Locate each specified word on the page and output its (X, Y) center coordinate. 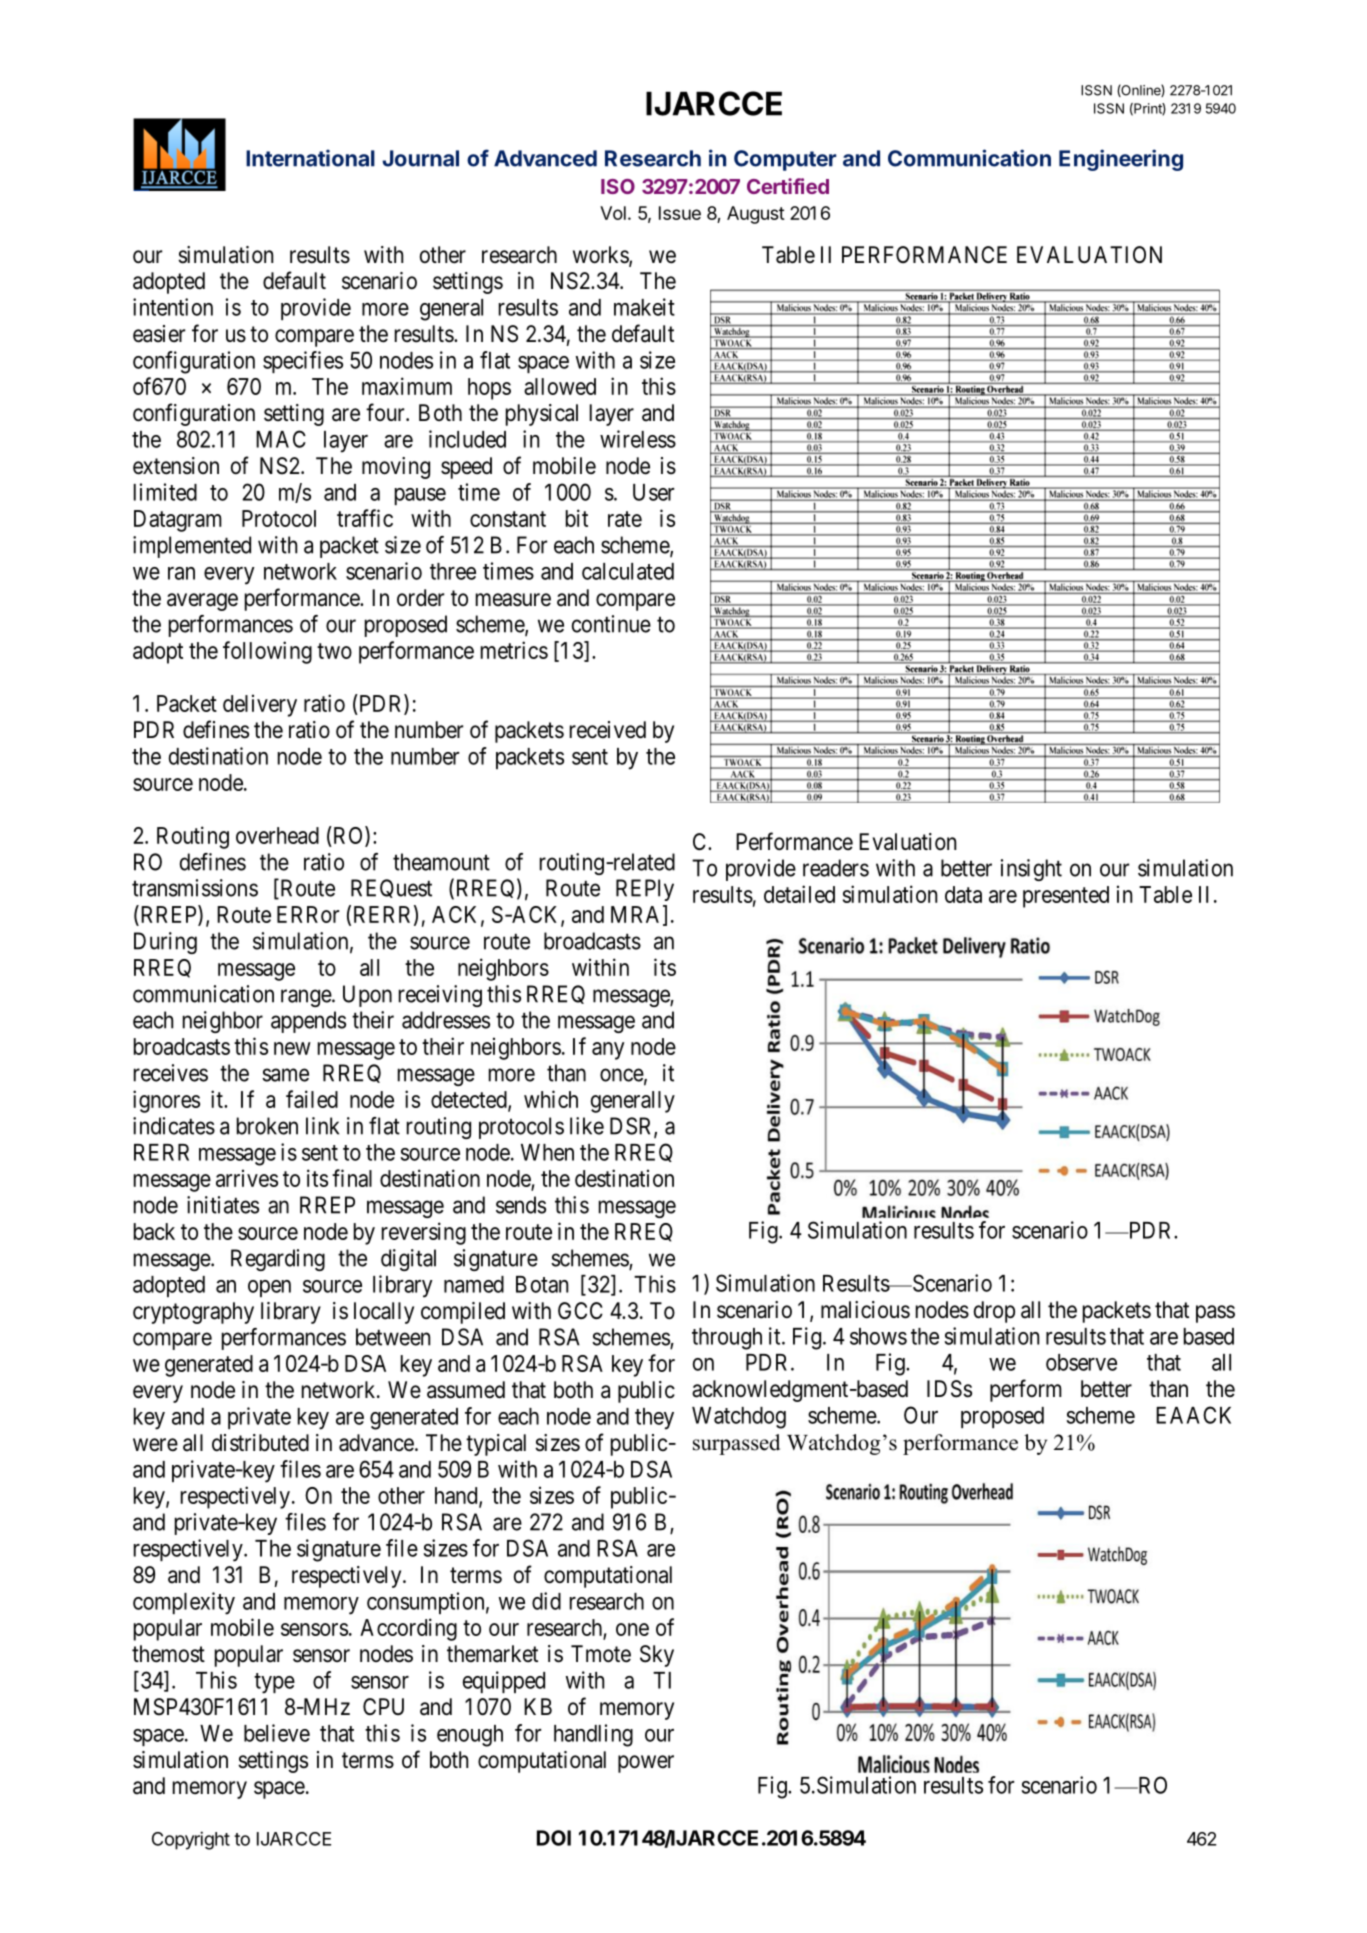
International (310, 158)
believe (277, 1733)
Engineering (1121, 160)
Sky (657, 1656)
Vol (613, 213)
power (646, 1764)
